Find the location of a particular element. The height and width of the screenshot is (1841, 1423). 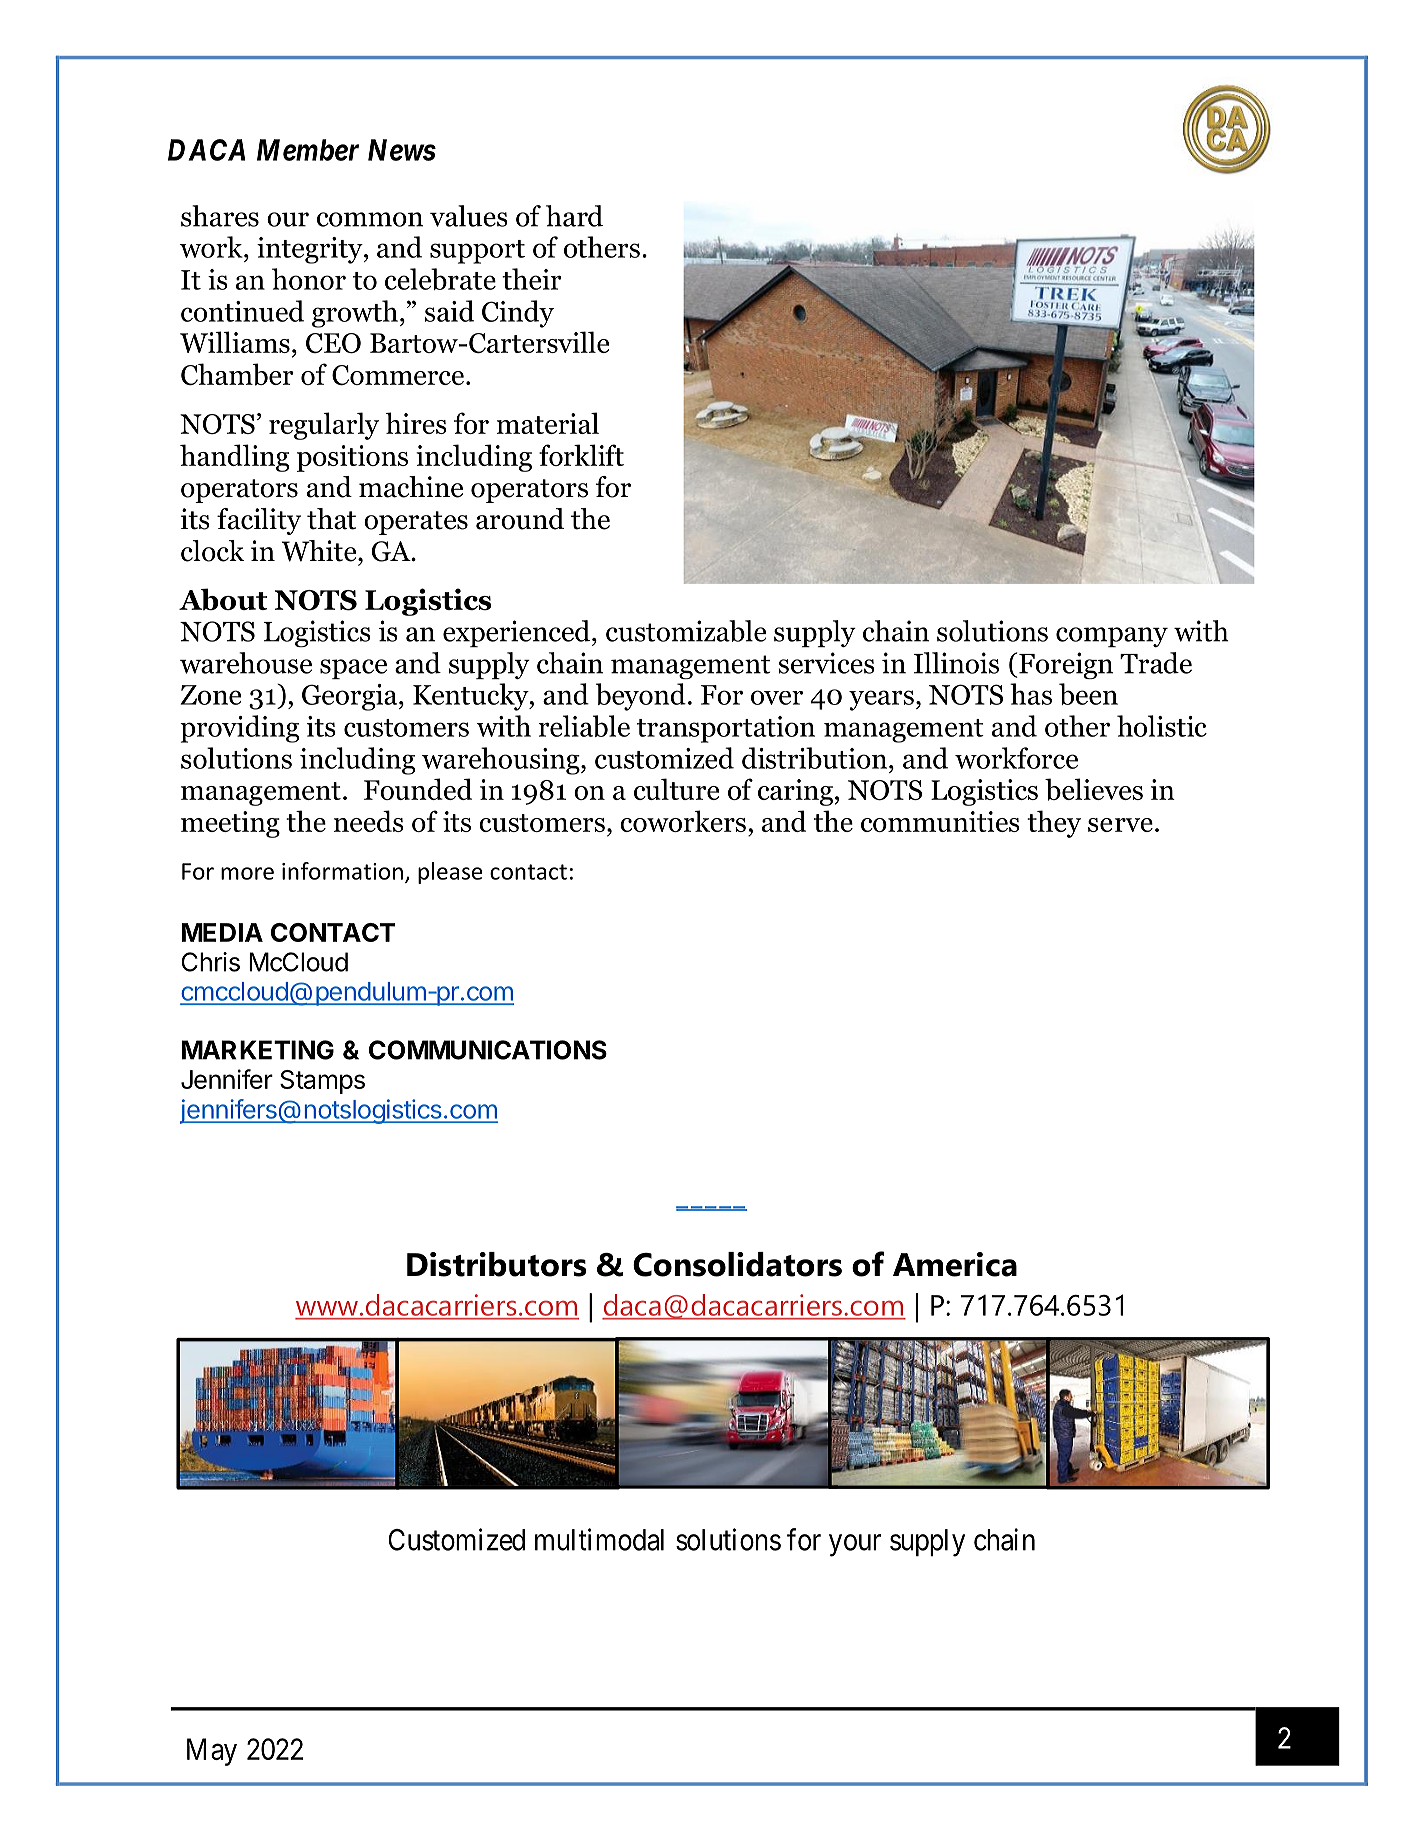

information is located at coordinates (342, 871).
